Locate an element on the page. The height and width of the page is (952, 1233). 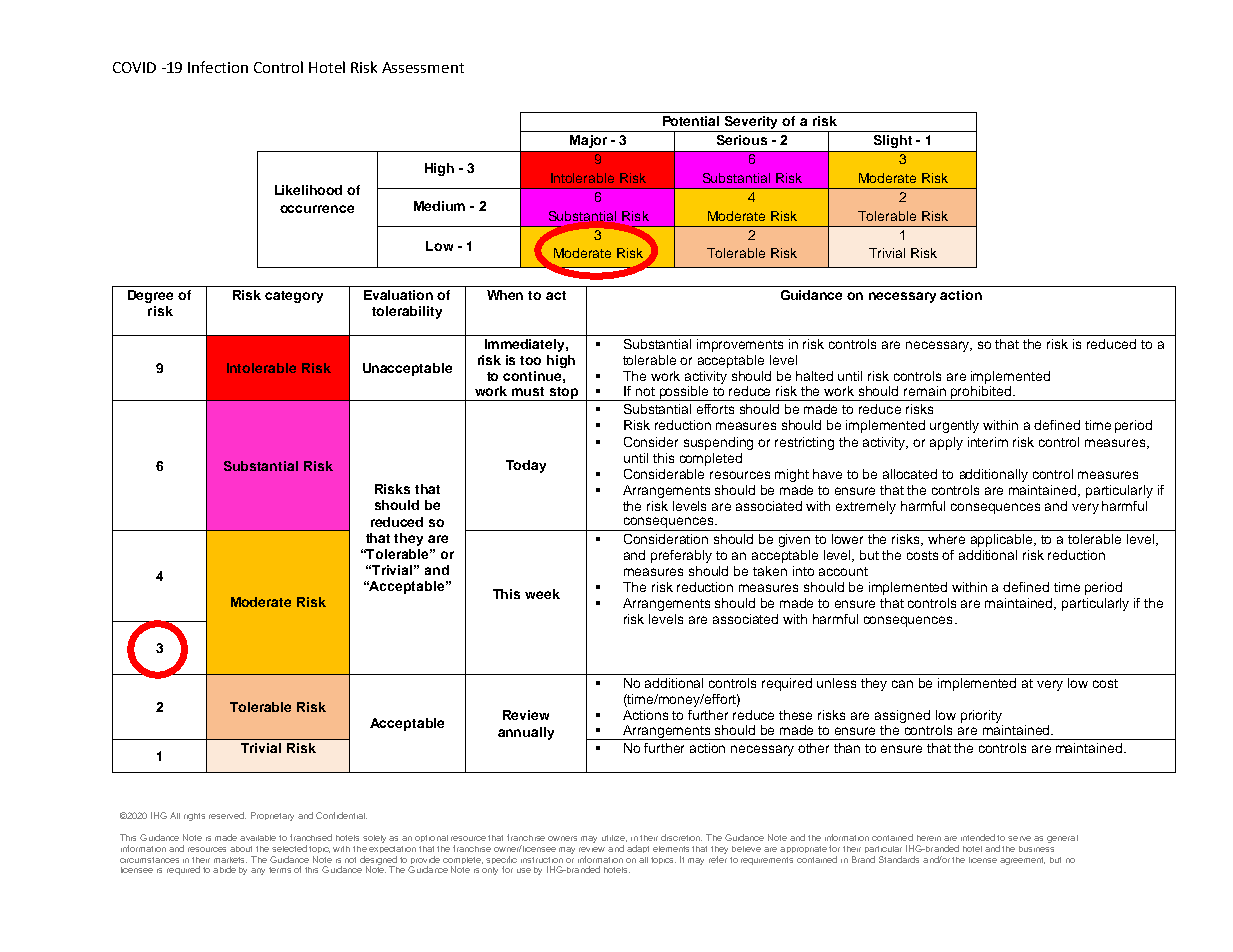
suspending is located at coordinates (718, 443).
